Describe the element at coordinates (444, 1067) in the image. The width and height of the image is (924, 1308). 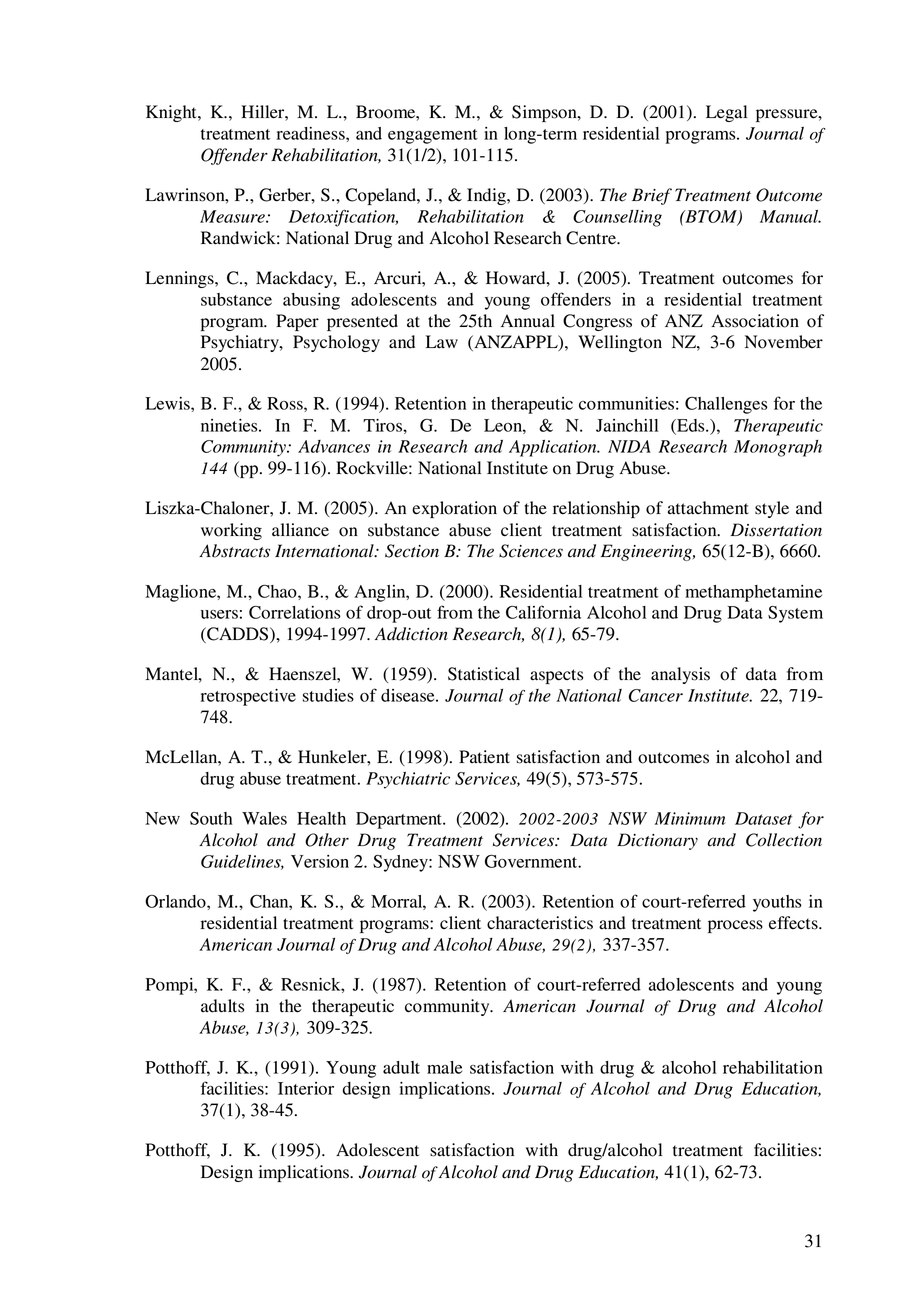
I see `male` at that location.
